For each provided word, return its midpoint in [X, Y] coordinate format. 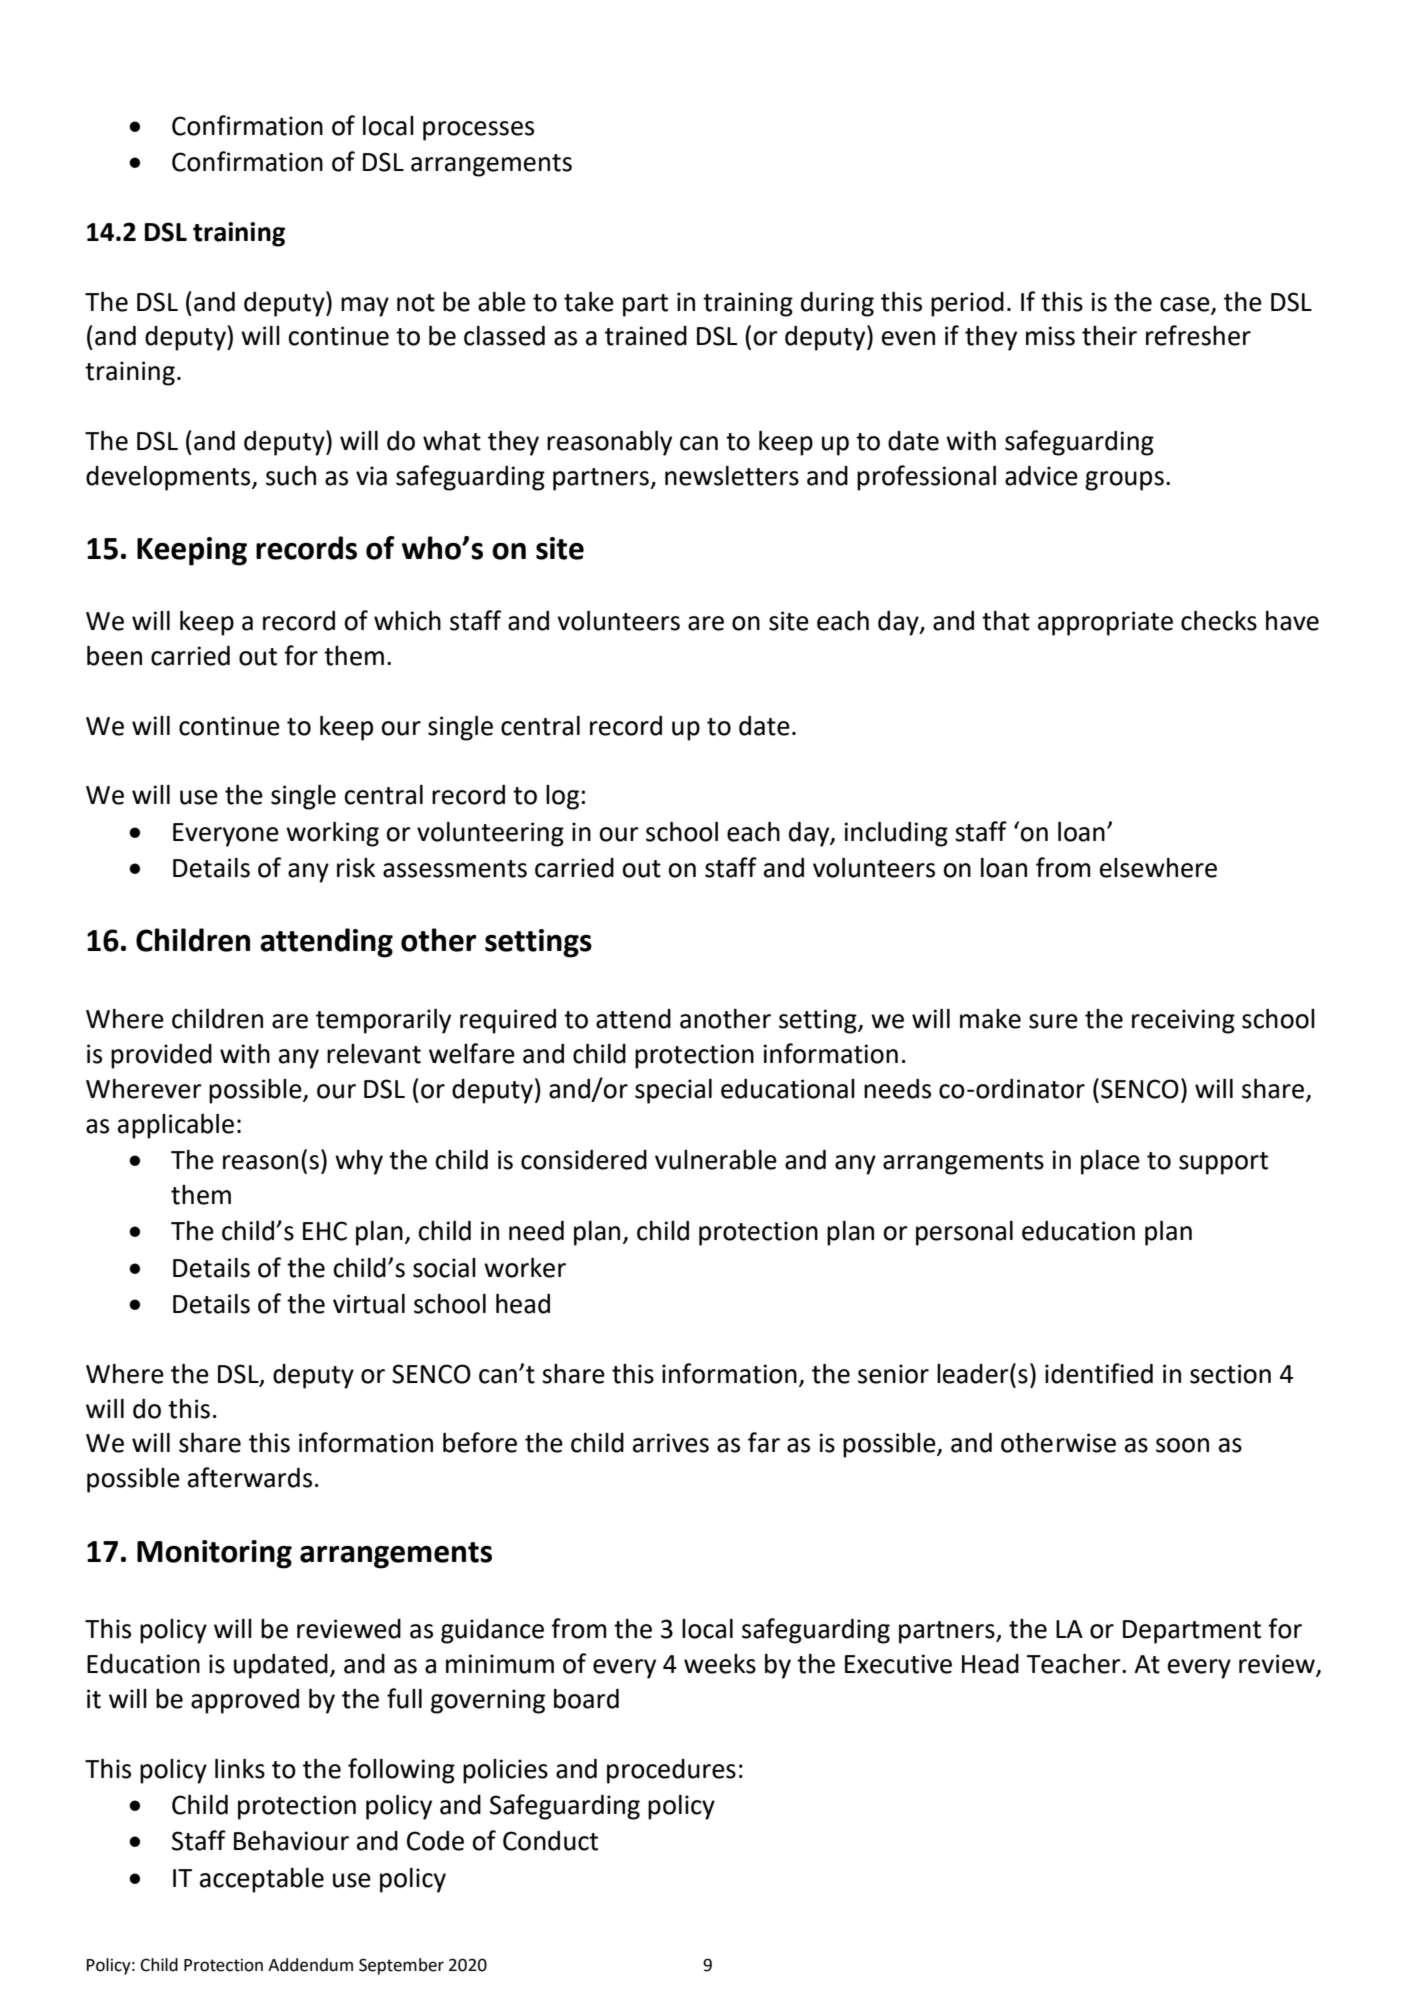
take [589, 302]
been [114, 656]
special [673, 1091]
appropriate [1105, 623]
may [365, 307]
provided [161, 1056]
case [1185, 304]
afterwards [250, 1477]
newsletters [732, 476]
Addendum [310, 1965]
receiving [1183, 1021]
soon [1182, 1445]
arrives [671, 1443]
